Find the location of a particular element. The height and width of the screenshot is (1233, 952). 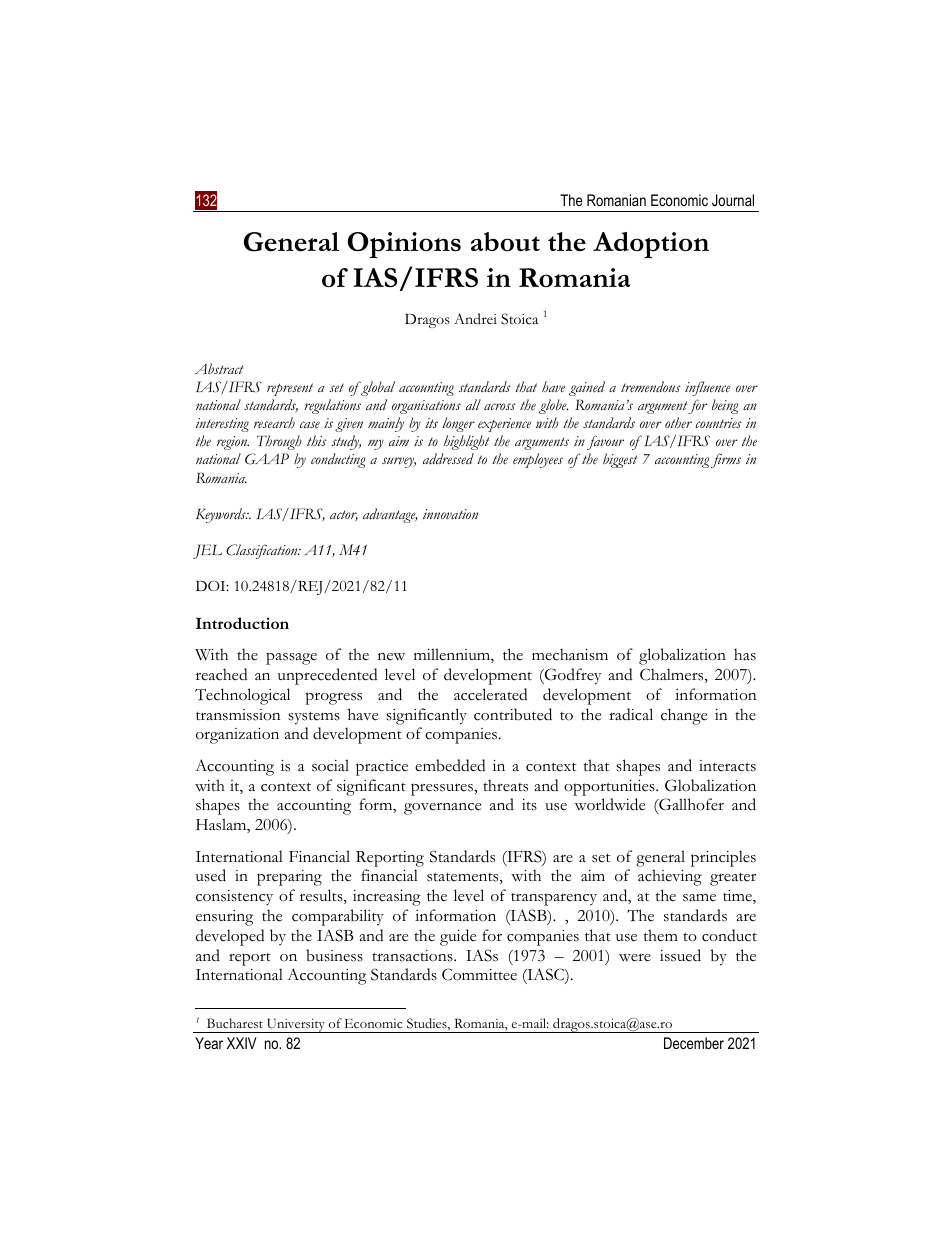

about is located at coordinates (505, 242).
